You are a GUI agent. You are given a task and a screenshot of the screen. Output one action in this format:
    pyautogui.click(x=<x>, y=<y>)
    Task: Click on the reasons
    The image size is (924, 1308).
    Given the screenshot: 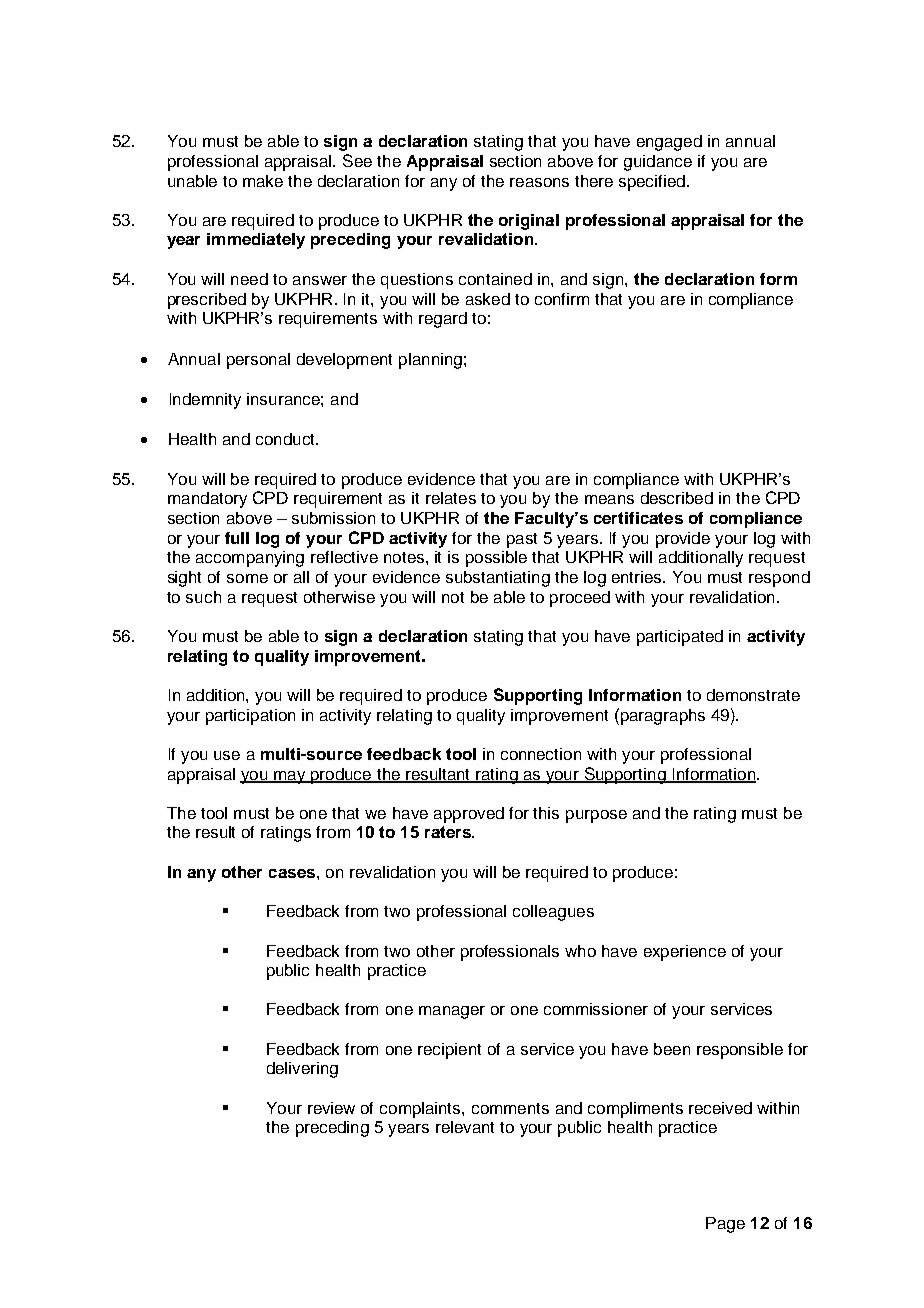 What is the action you would take?
    pyautogui.click(x=539, y=182)
